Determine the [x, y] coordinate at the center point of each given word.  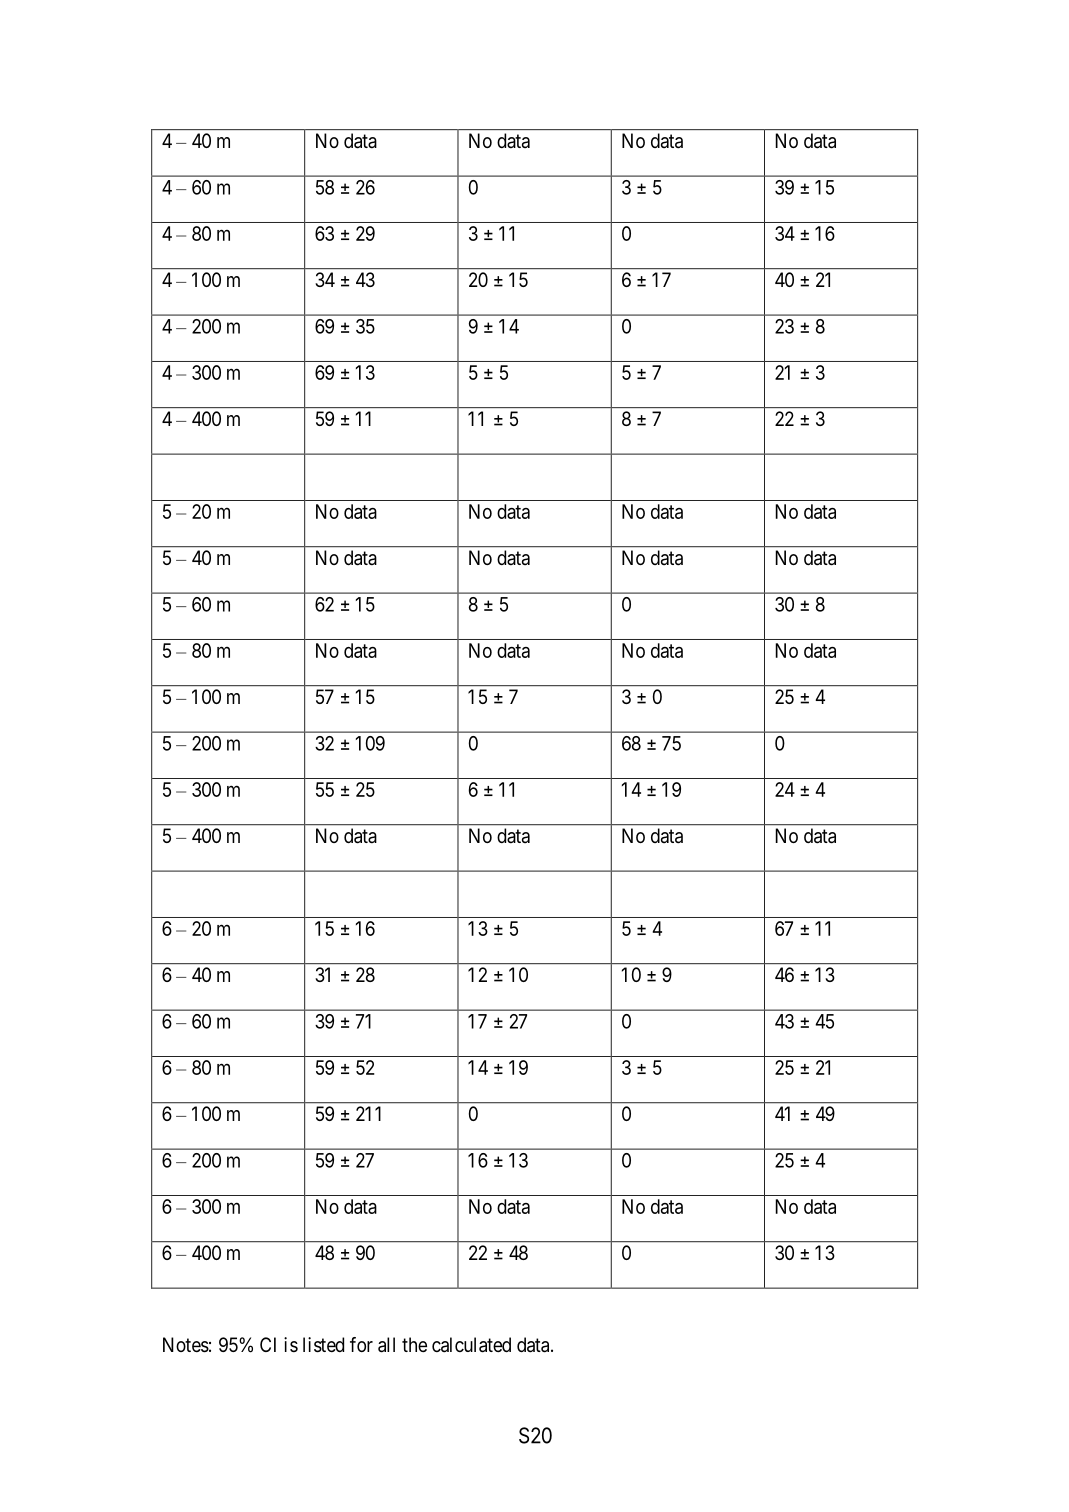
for [361, 1344]
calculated [471, 1345]
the [414, 1344]
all [386, 1345]
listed [323, 1345]
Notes [186, 1345]
